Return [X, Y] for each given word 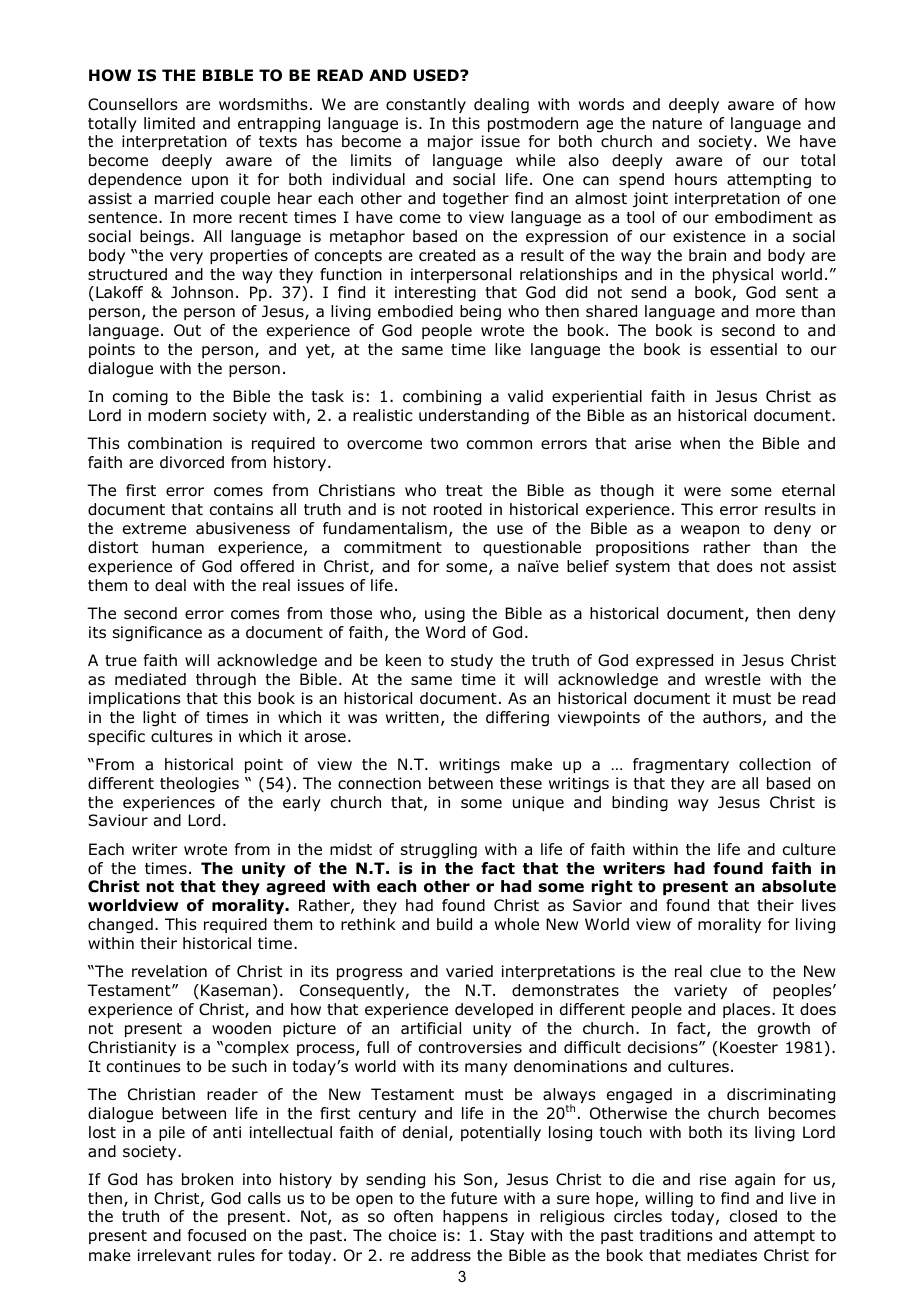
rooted [458, 509]
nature [677, 124]
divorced [192, 462]
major [450, 143]
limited [169, 123]
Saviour [118, 820]
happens [475, 1217]
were [702, 491]
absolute [799, 886]
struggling [439, 851]
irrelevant [174, 1255]
